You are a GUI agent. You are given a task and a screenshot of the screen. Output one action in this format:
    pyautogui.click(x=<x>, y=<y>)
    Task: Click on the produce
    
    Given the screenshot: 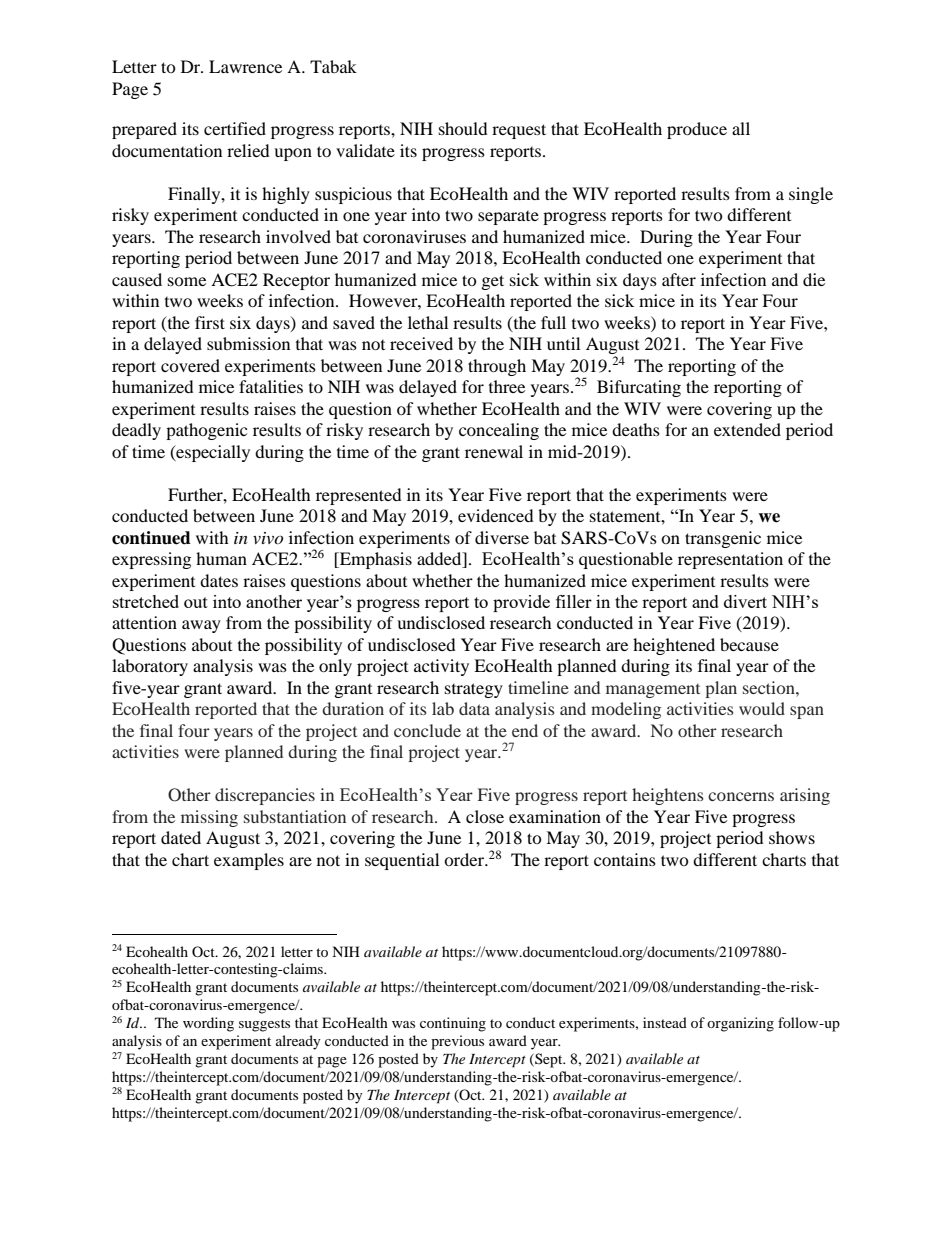 What is the action you would take?
    pyautogui.click(x=697, y=130)
